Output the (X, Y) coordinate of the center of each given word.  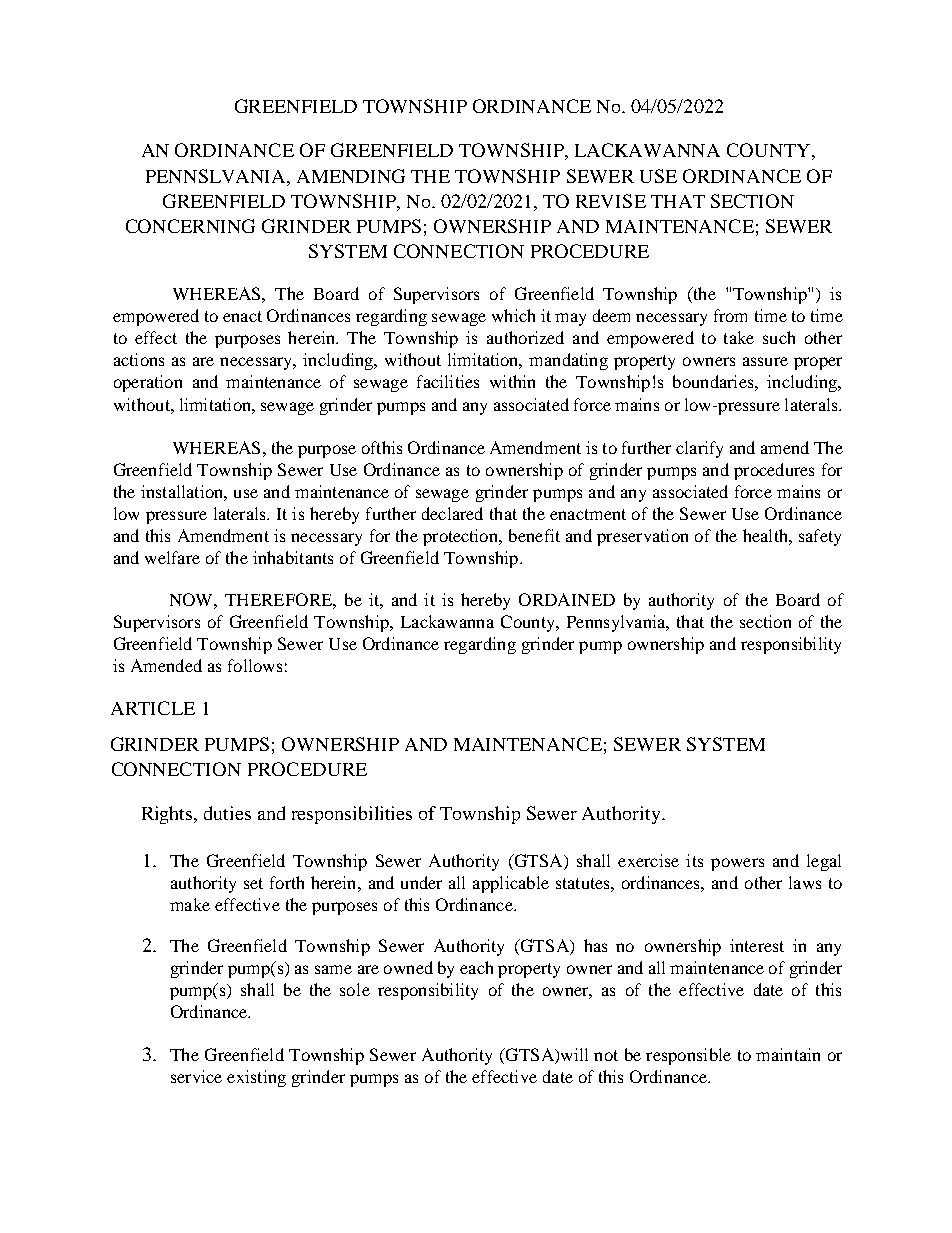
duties (227, 813)
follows (255, 665)
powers (737, 864)
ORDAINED (567, 599)
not (606, 1055)
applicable (511, 884)
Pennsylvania (617, 623)
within (512, 381)
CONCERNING (190, 226)
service (196, 1076)
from (730, 315)
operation (148, 383)
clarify (699, 449)
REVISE (611, 201)
